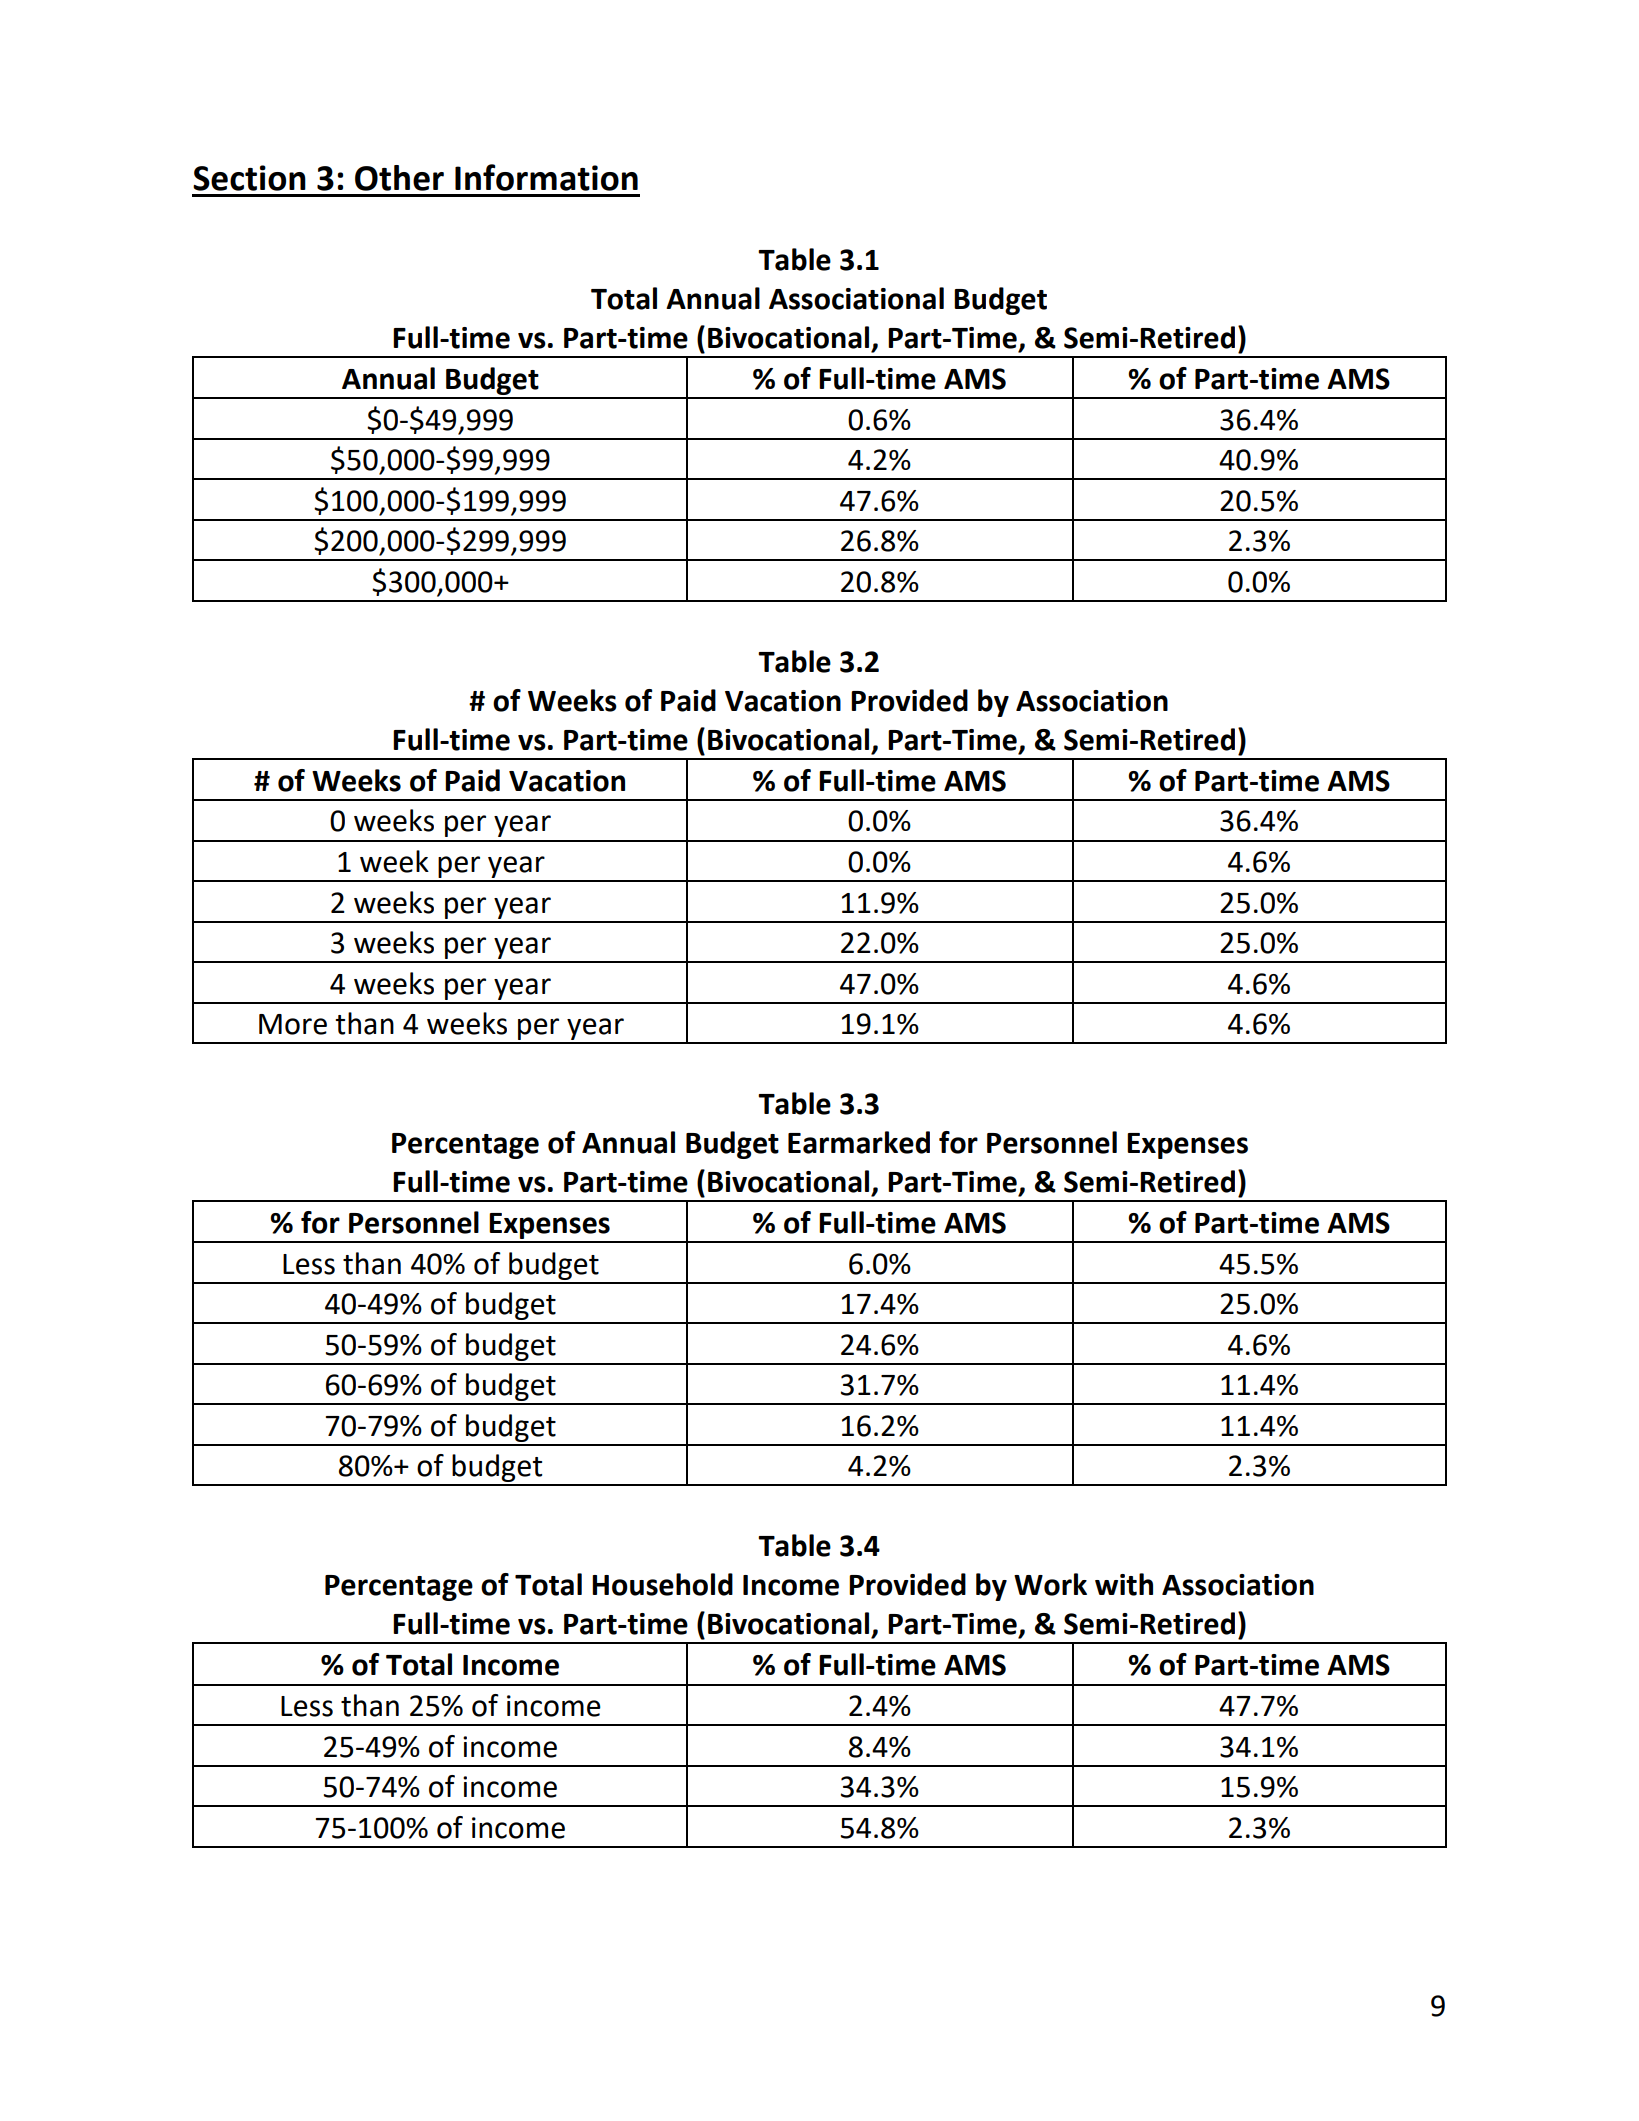 This screenshot has width=1639, height=2121. I want to click on with, so click(1124, 1584).
